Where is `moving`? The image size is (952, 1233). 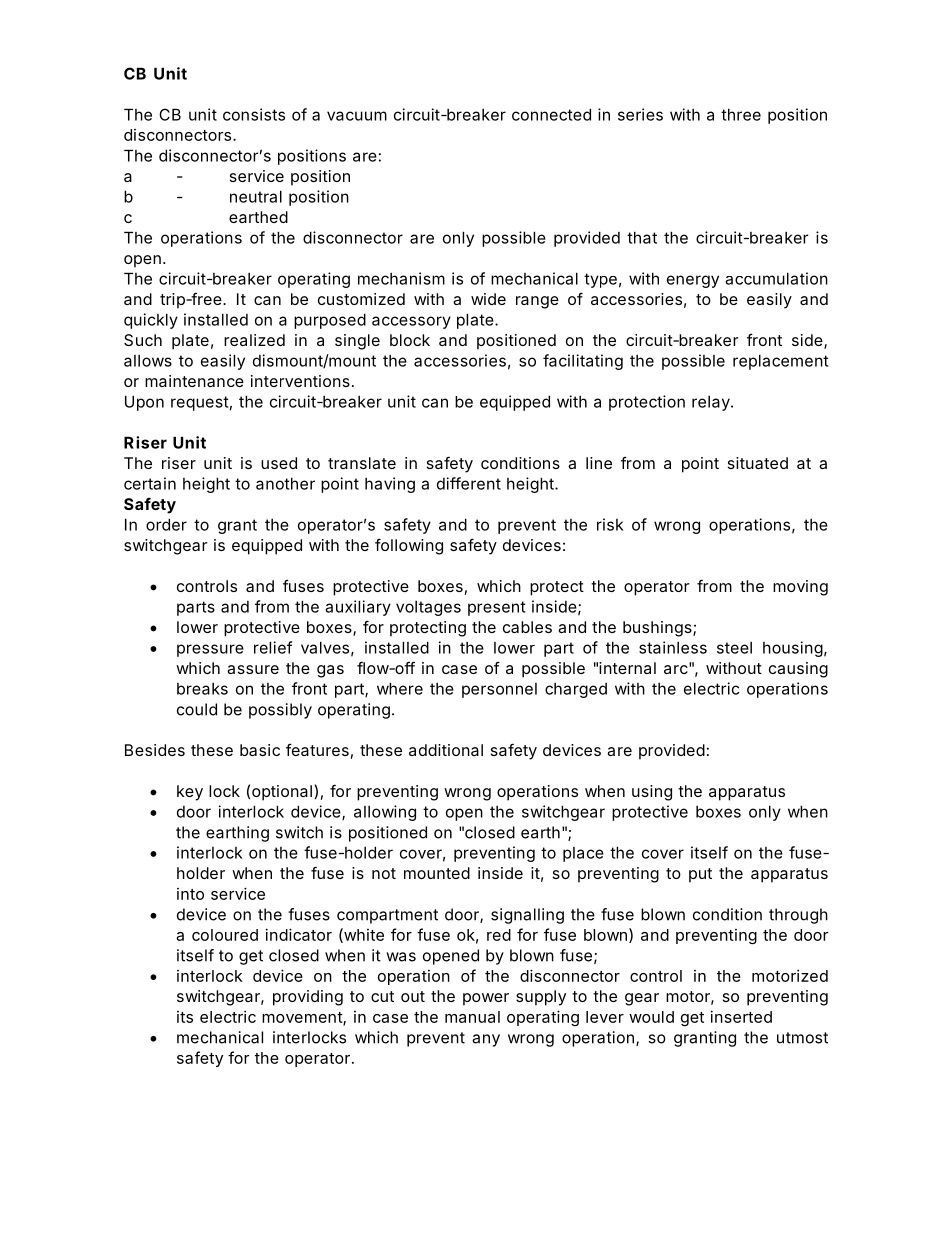 moving is located at coordinates (800, 588).
